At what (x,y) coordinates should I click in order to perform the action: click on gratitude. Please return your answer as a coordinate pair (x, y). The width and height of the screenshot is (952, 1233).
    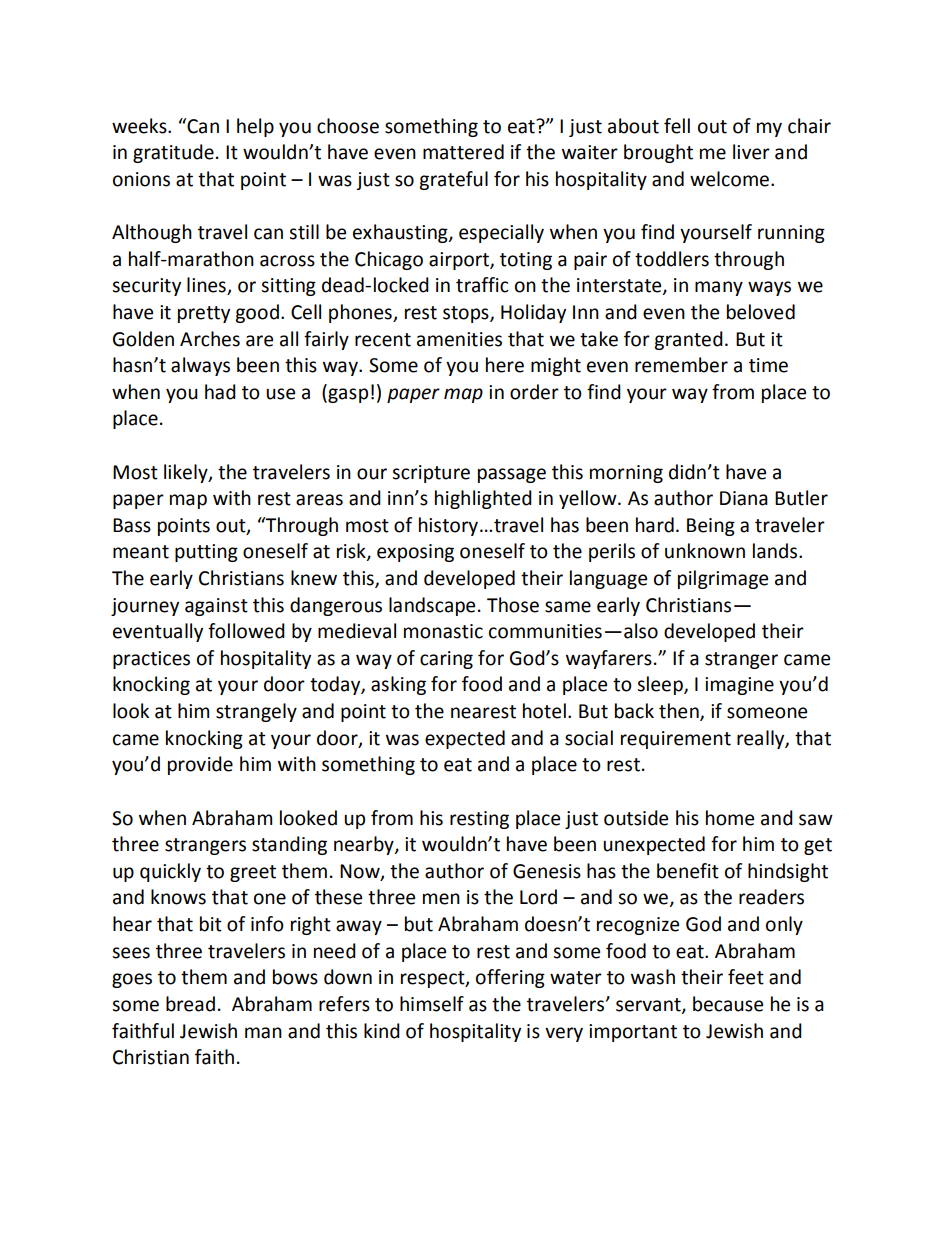
    Looking at the image, I should click on (173, 153).
